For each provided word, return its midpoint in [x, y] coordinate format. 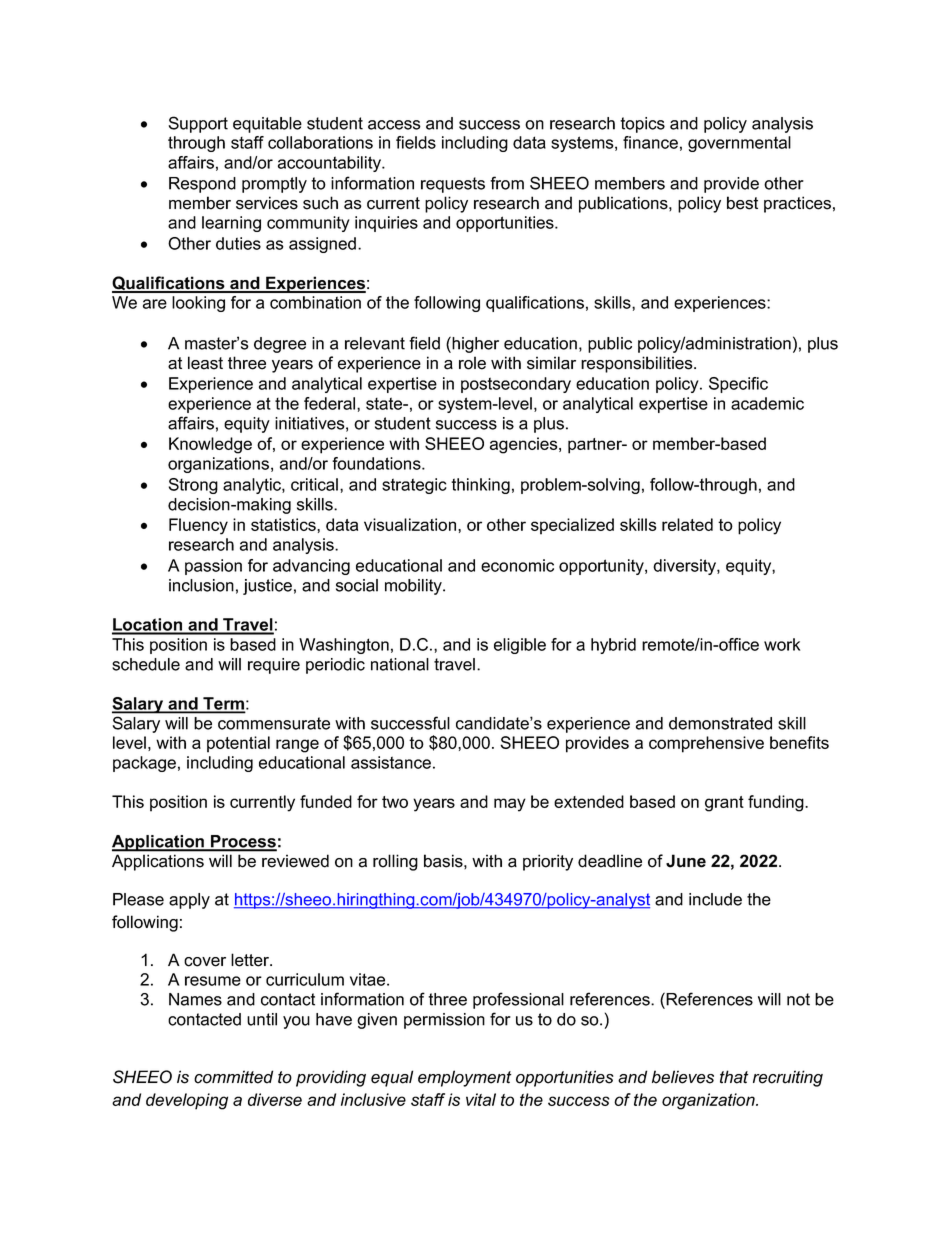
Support [198, 124]
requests [453, 185]
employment [465, 1078]
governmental [739, 144]
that [734, 1077]
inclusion [201, 585]
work [782, 644]
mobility [414, 587]
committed [233, 1077]
